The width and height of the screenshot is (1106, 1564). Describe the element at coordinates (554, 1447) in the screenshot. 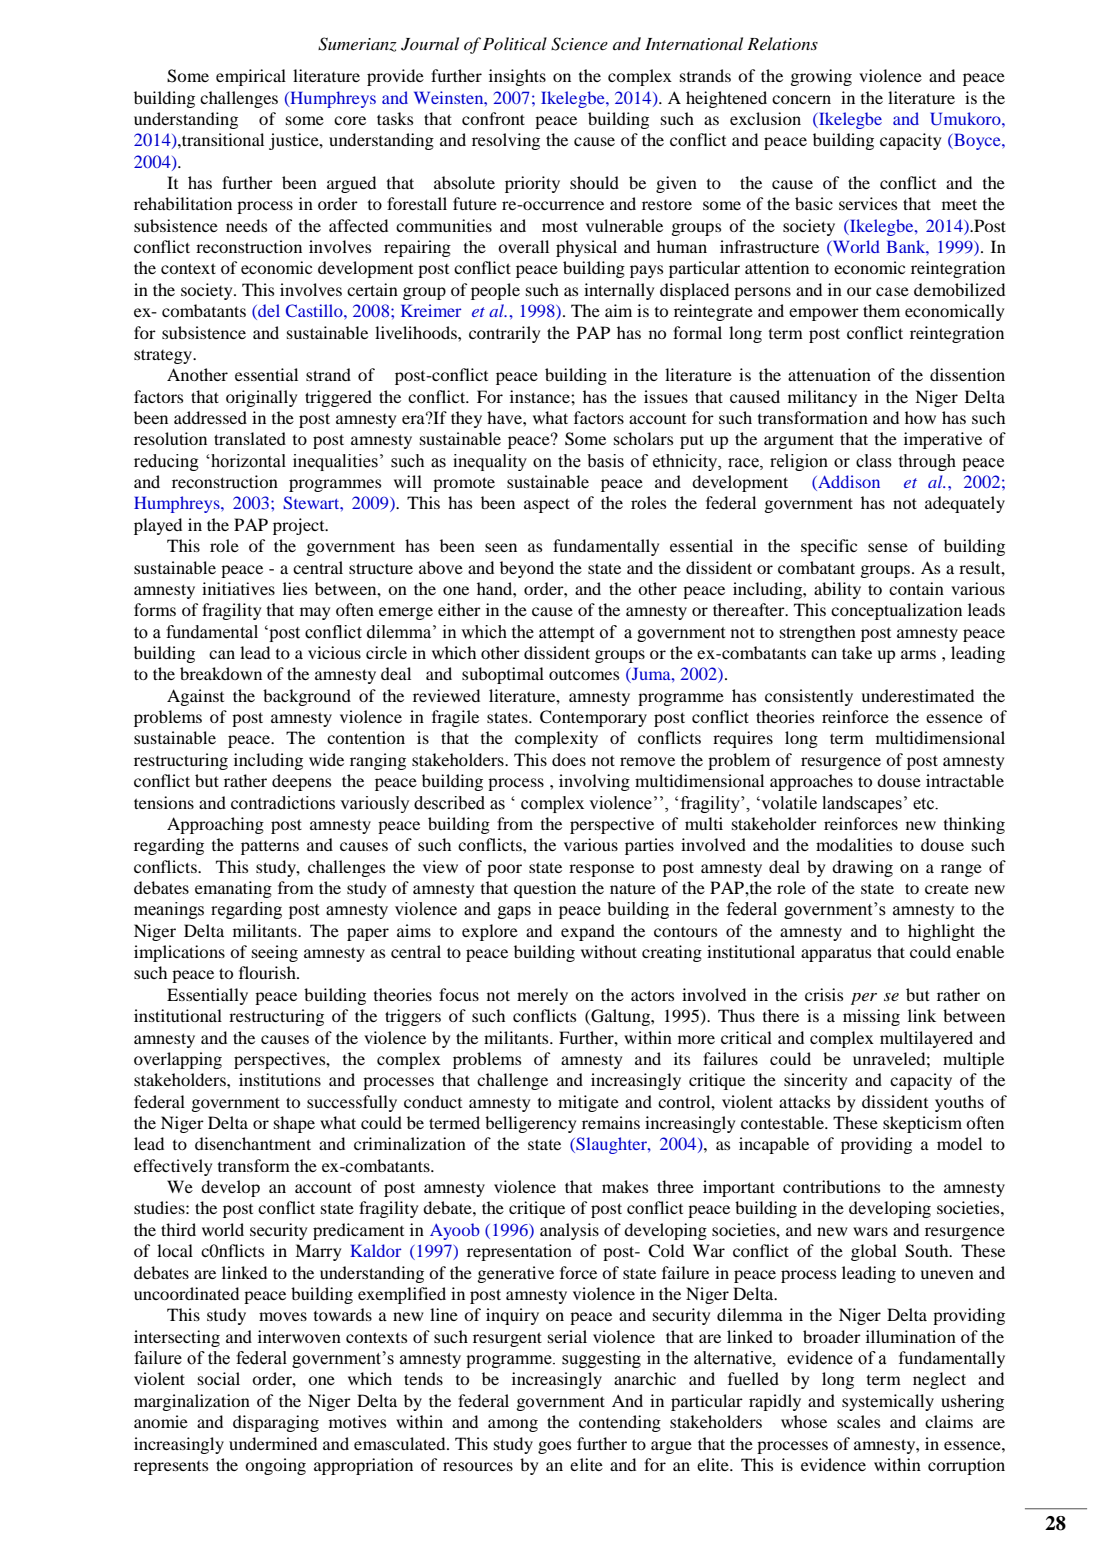

I see `goes` at that location.
